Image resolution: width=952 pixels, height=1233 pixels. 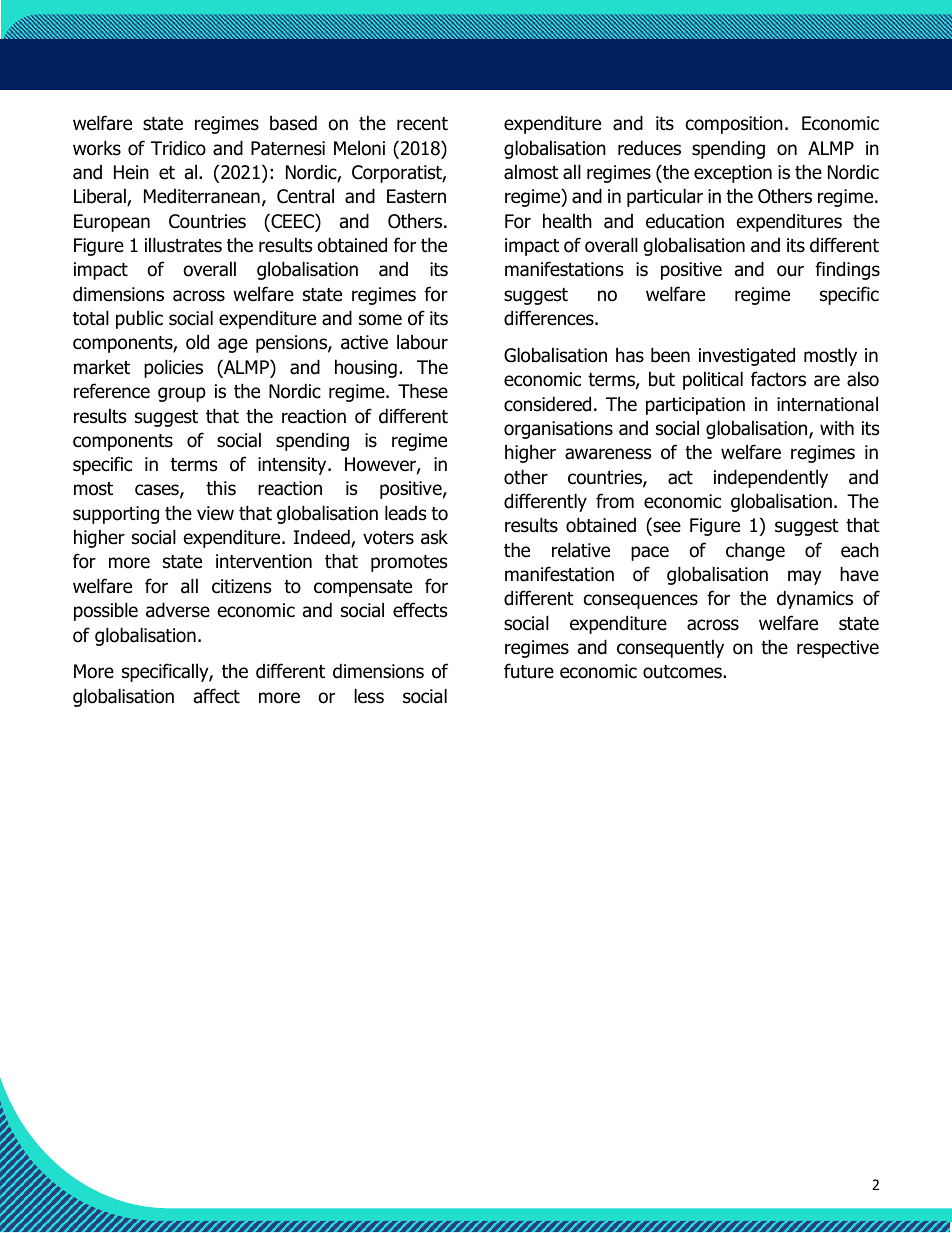 What do you see at coordinates (97, 148) in the image?
I see `works` at bounding box center [97, 148].
